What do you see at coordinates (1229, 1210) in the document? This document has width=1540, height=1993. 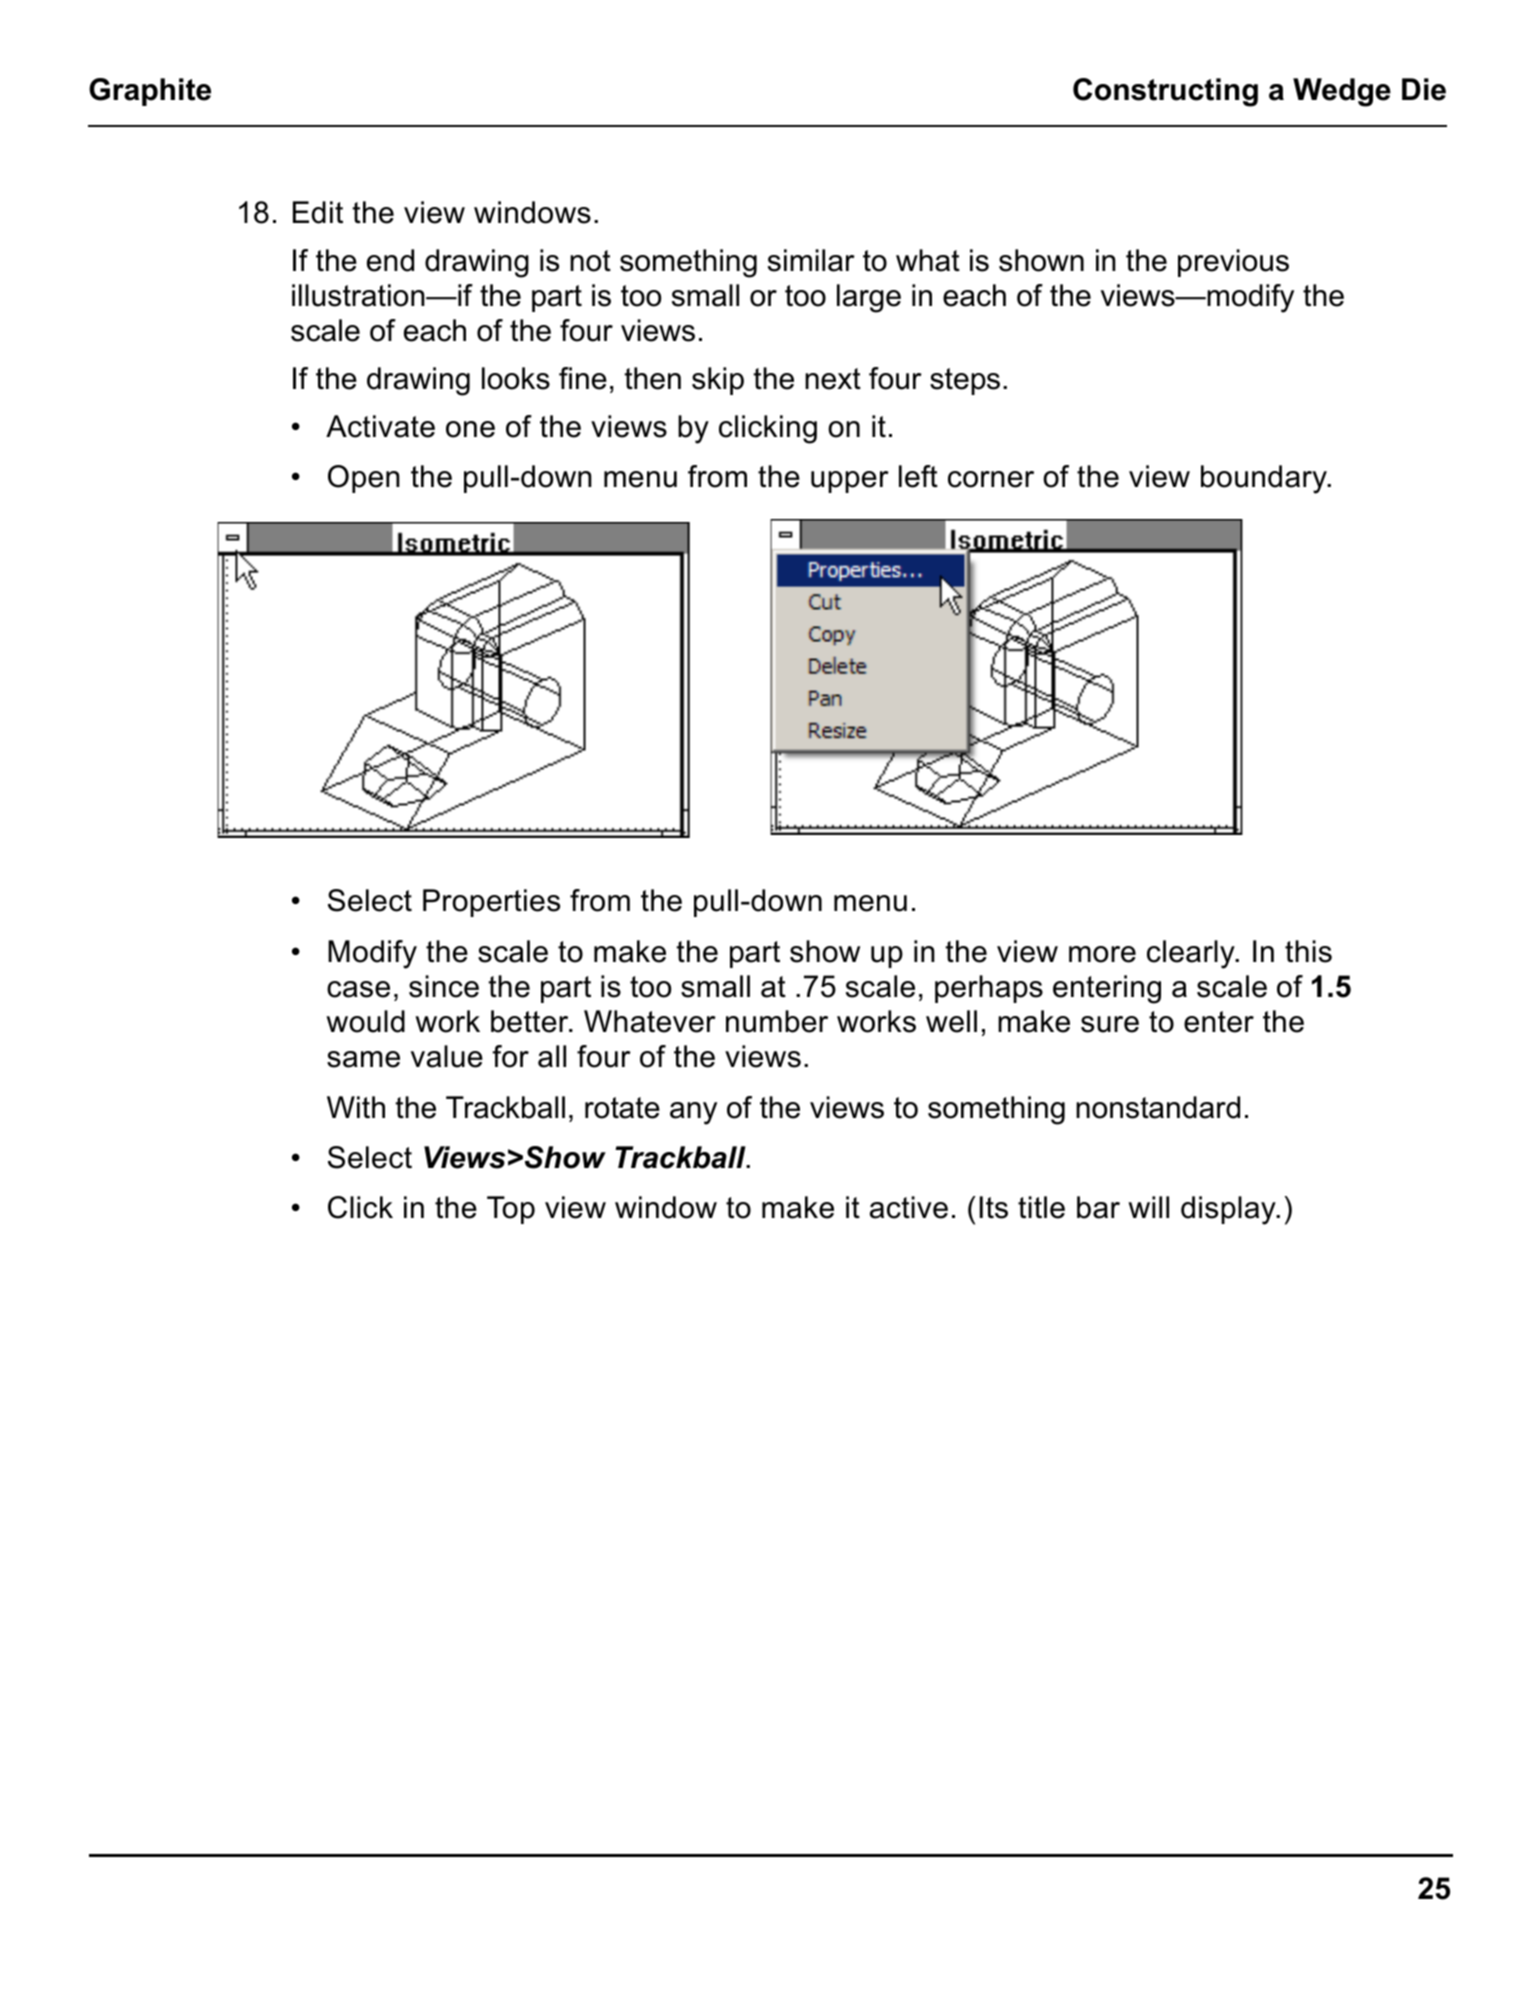 I see `display` at bounding box center [1229, 1210].
